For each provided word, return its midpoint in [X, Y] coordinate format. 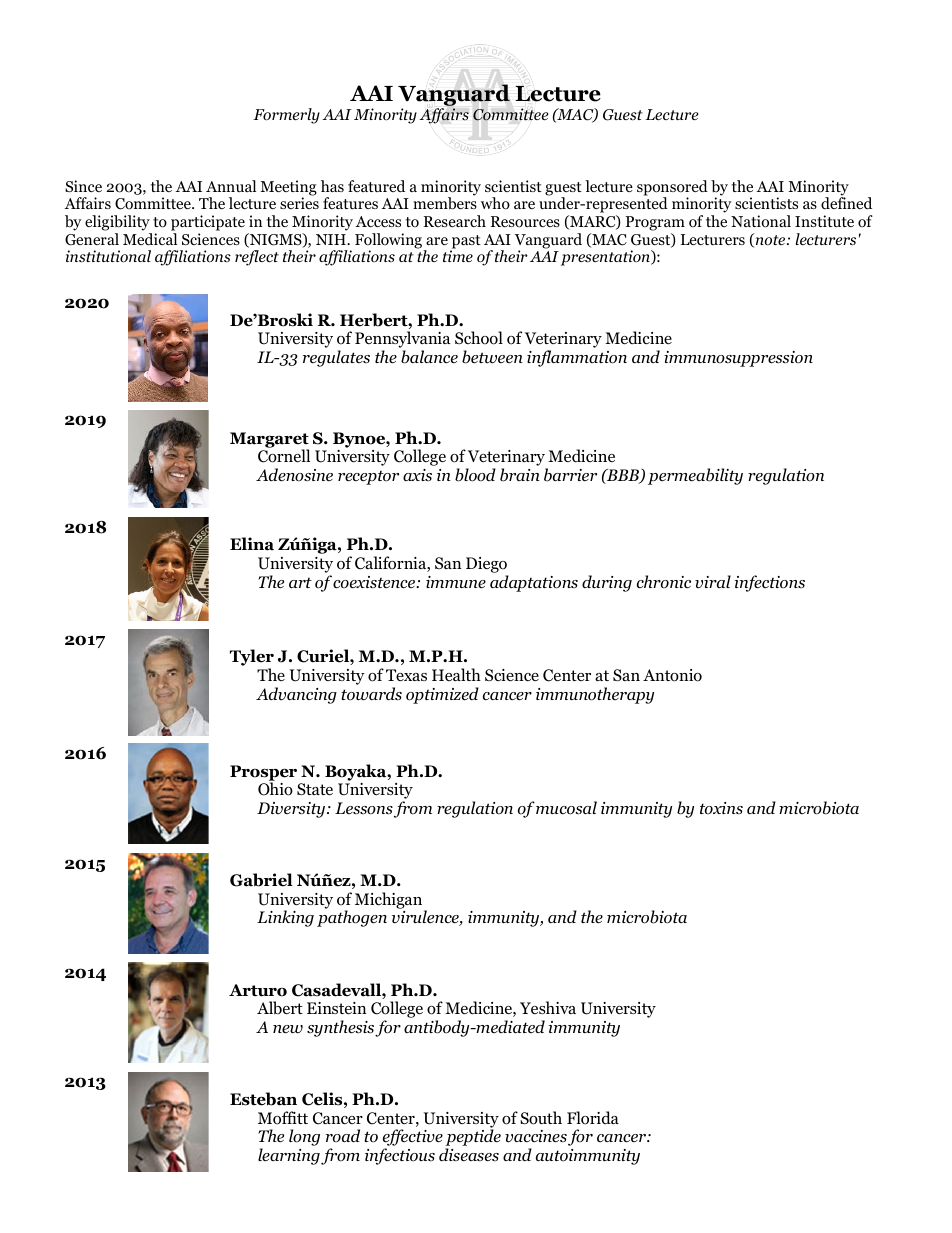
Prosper [265, 774]
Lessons [364, 808]
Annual [231, 186]
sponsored [672, 189]
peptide [473, 1139]
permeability [695, 476]
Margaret [269, 441]
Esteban [263, 1099]
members [445, 203]
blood [475, 475]
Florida [593, 1118]
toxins [721, 808]
